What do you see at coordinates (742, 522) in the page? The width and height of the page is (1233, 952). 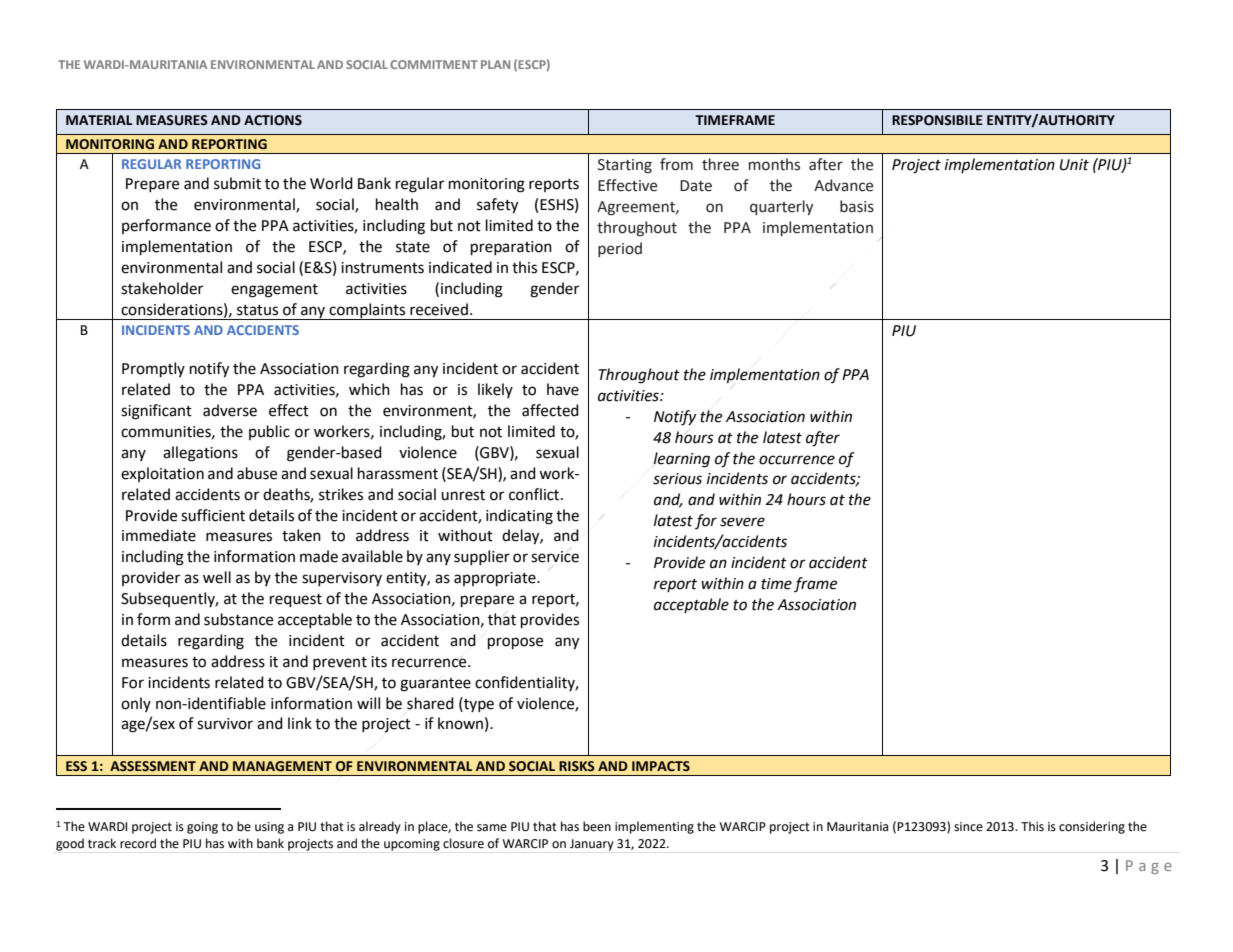 I see `severe` at bounding box center [742, 522].
